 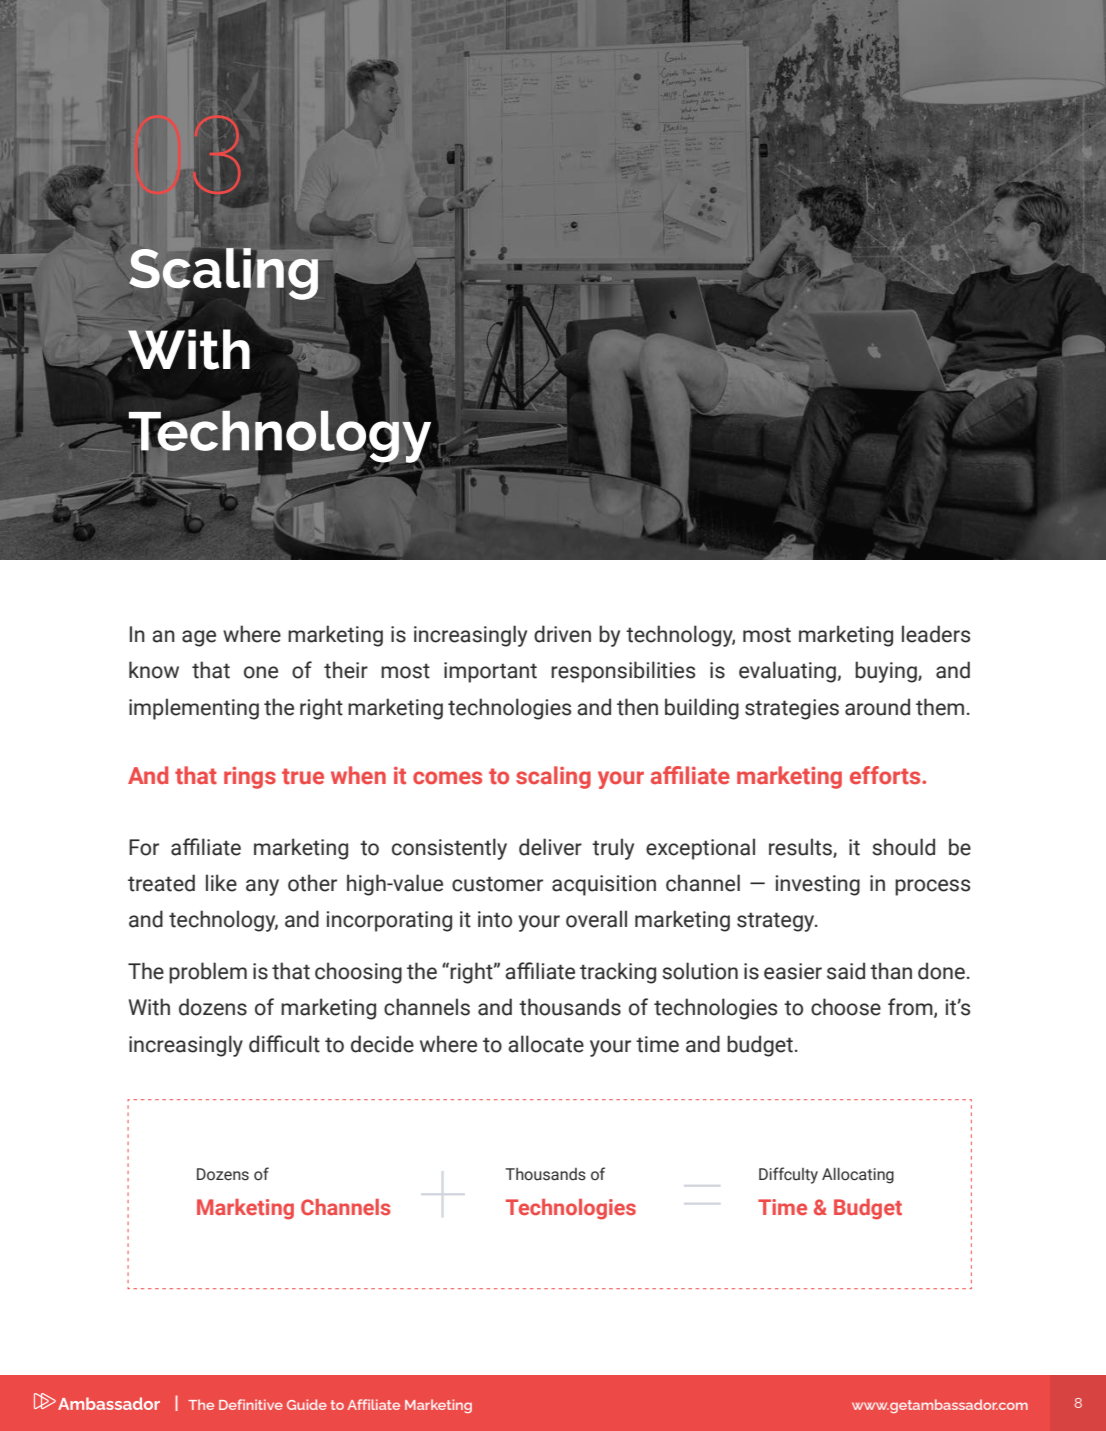 I want to click on age, so click(x=199, y=638).
